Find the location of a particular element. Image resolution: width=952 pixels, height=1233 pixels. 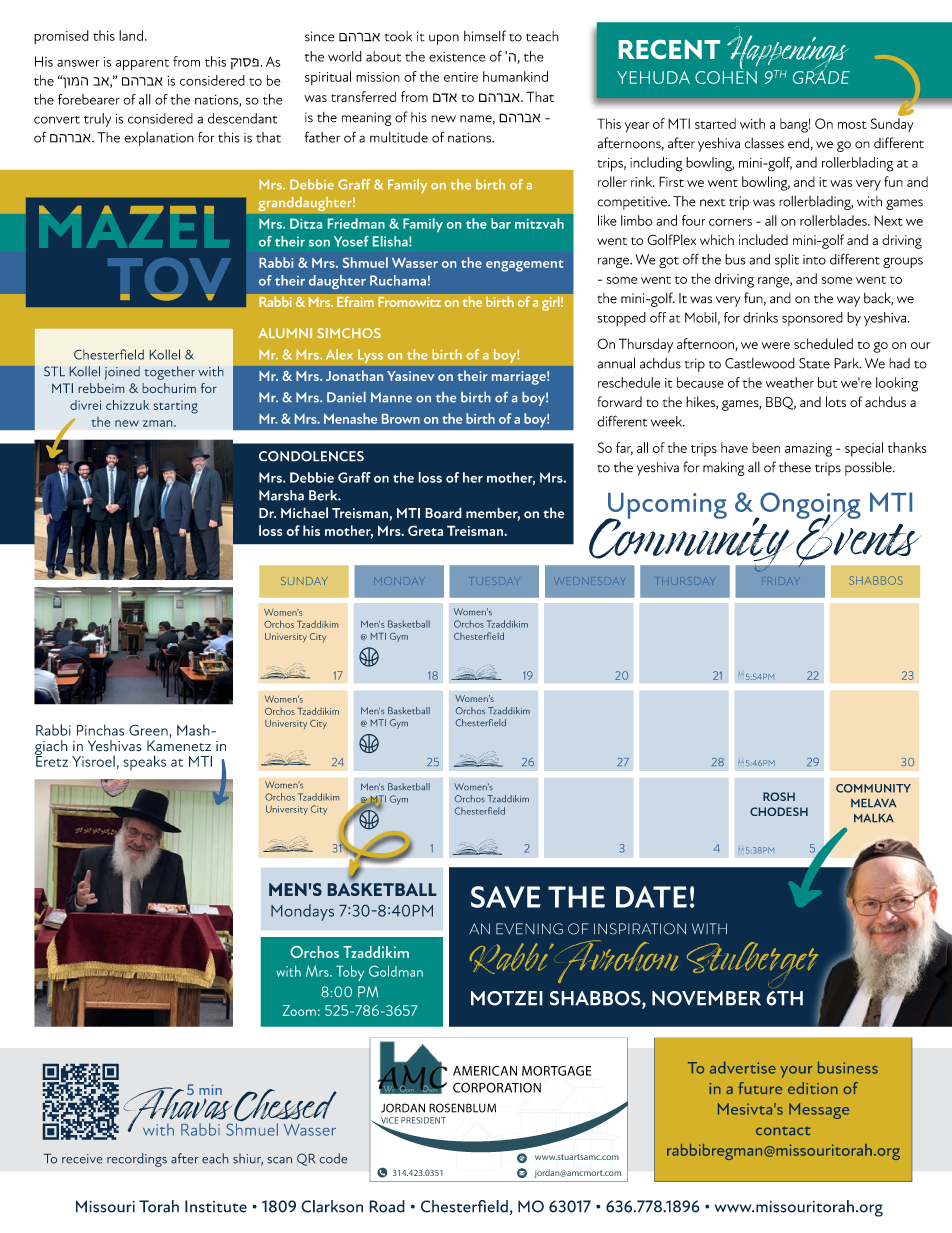

Ongoing is located at coordinates (809, 506).
